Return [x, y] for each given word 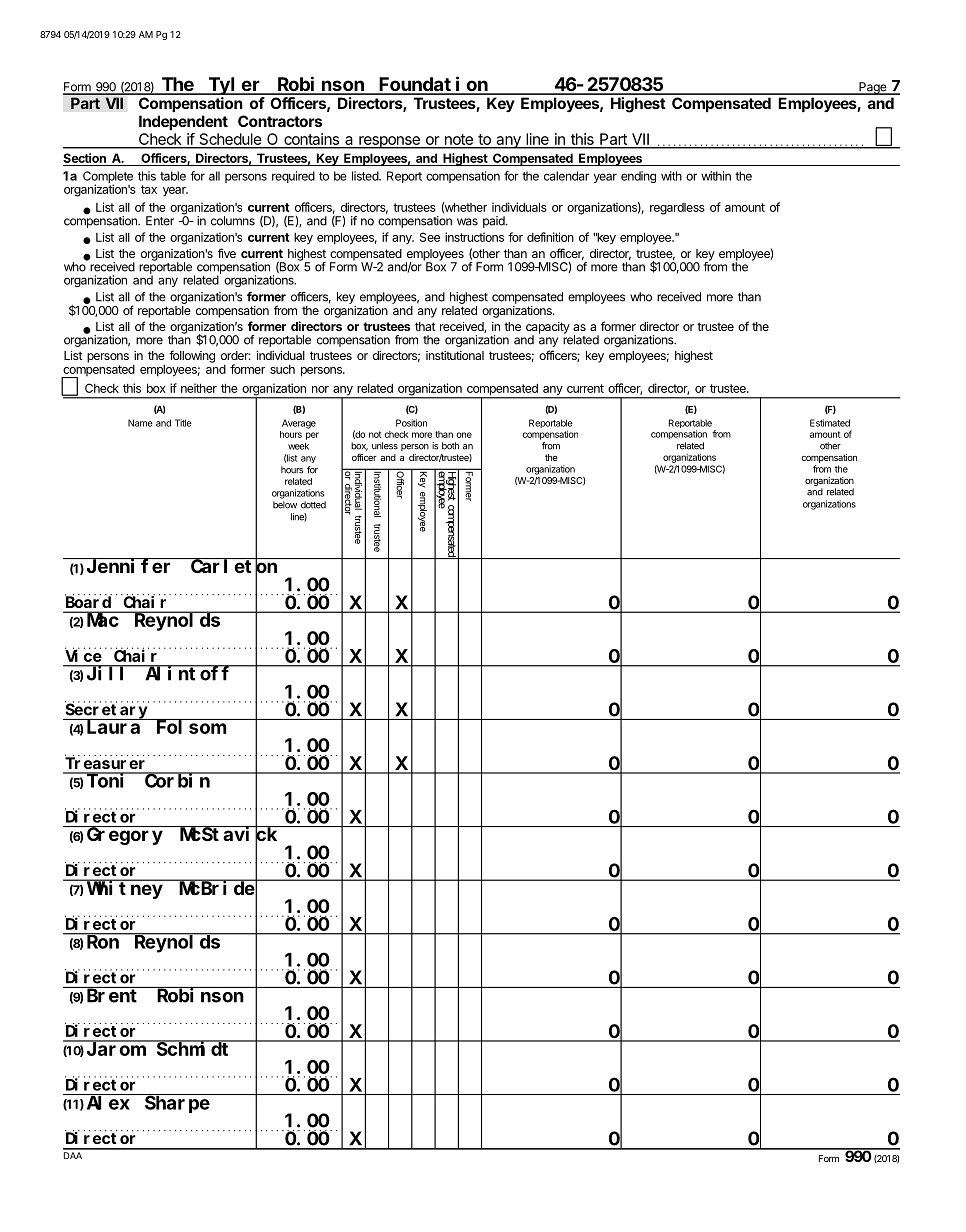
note [458, 141]
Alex [108, 1102]
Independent [183, 122]
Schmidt [194, 1048]
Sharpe [177, 1104]
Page [872, 88]
